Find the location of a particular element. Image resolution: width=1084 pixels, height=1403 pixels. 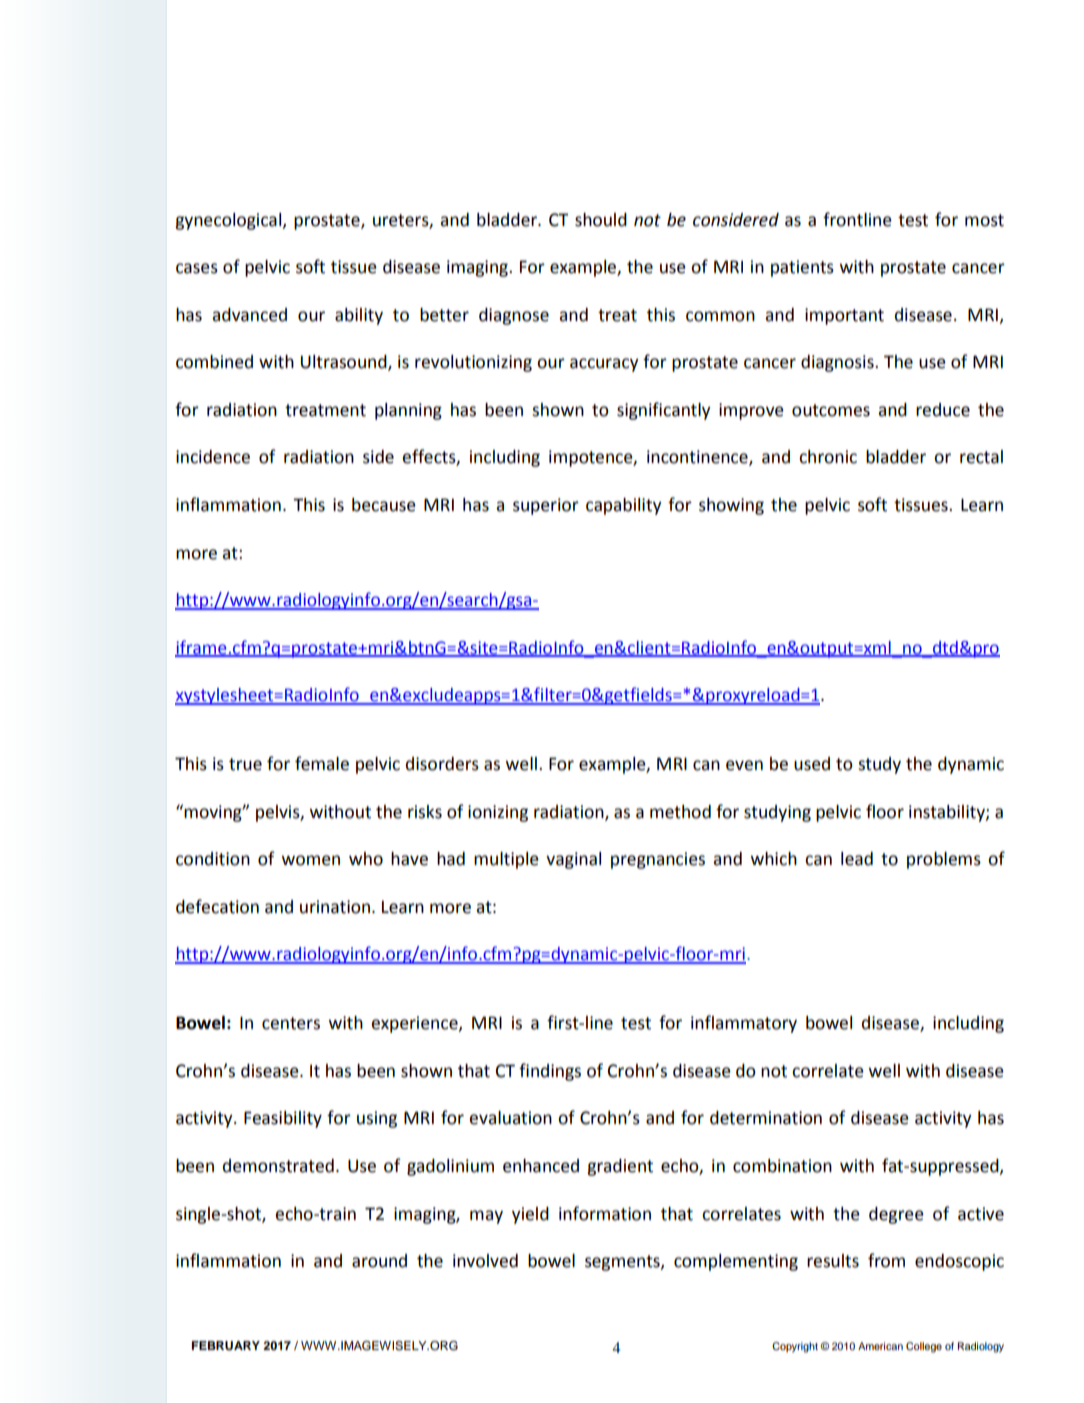

patients is located at coordinates (802, 268).
